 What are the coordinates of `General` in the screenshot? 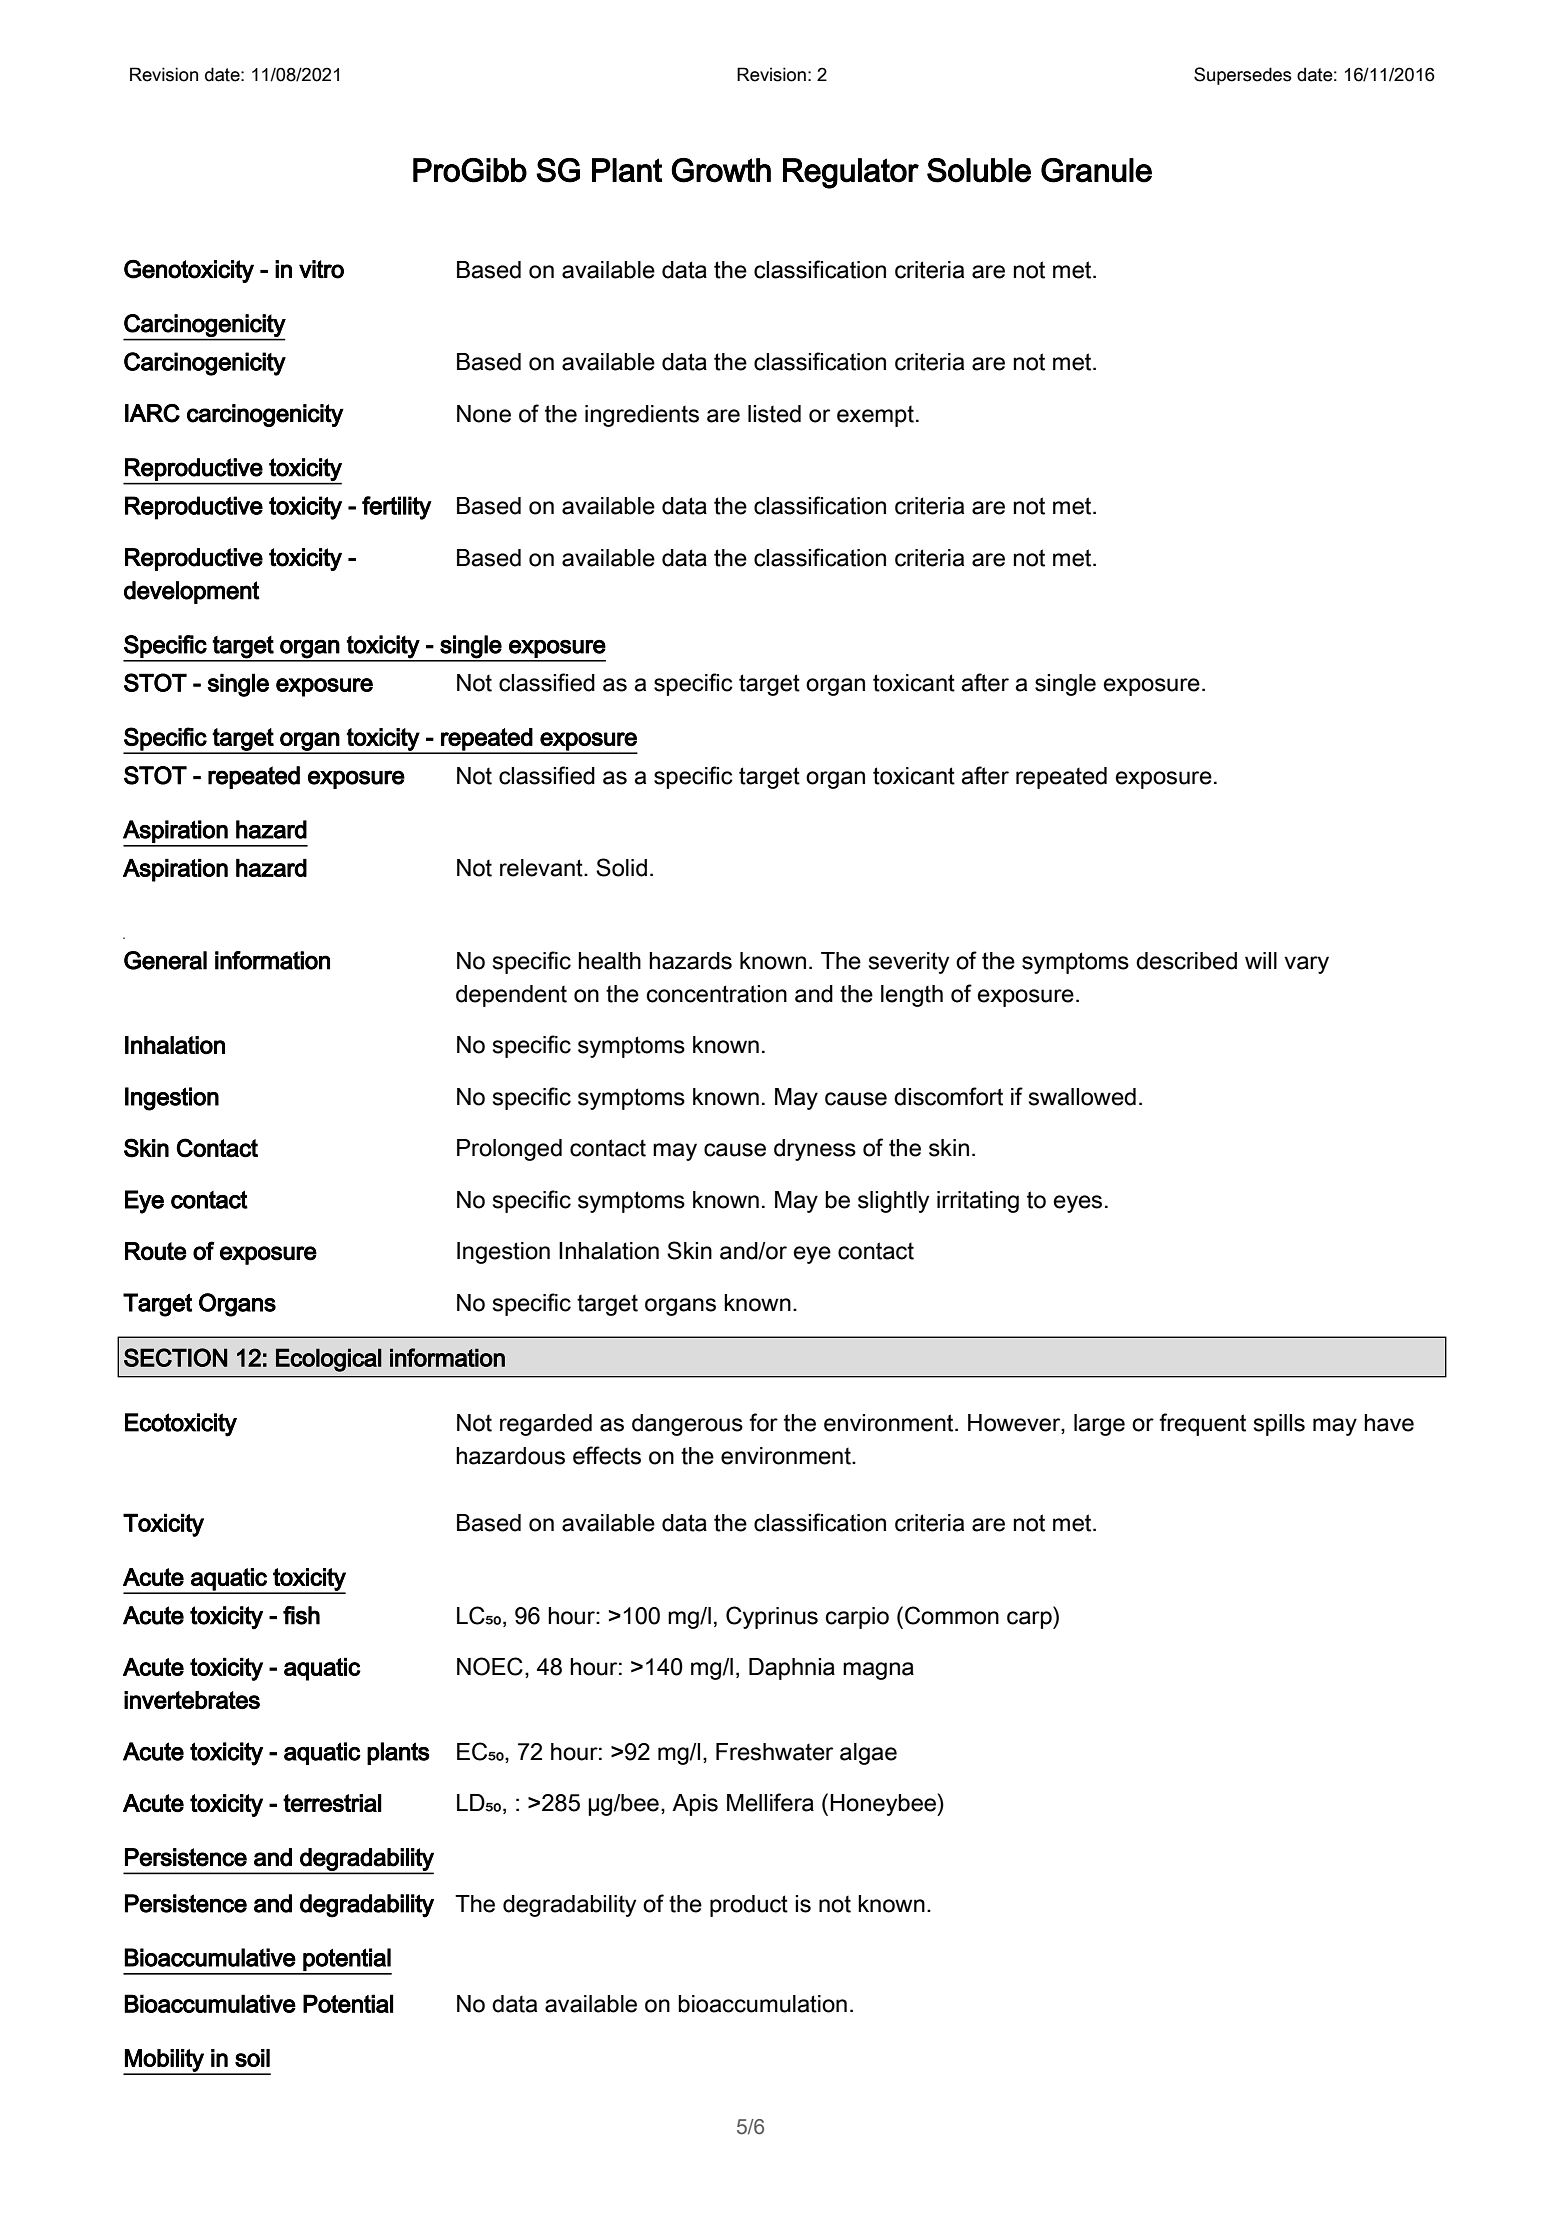 It's located at (165, 960).
